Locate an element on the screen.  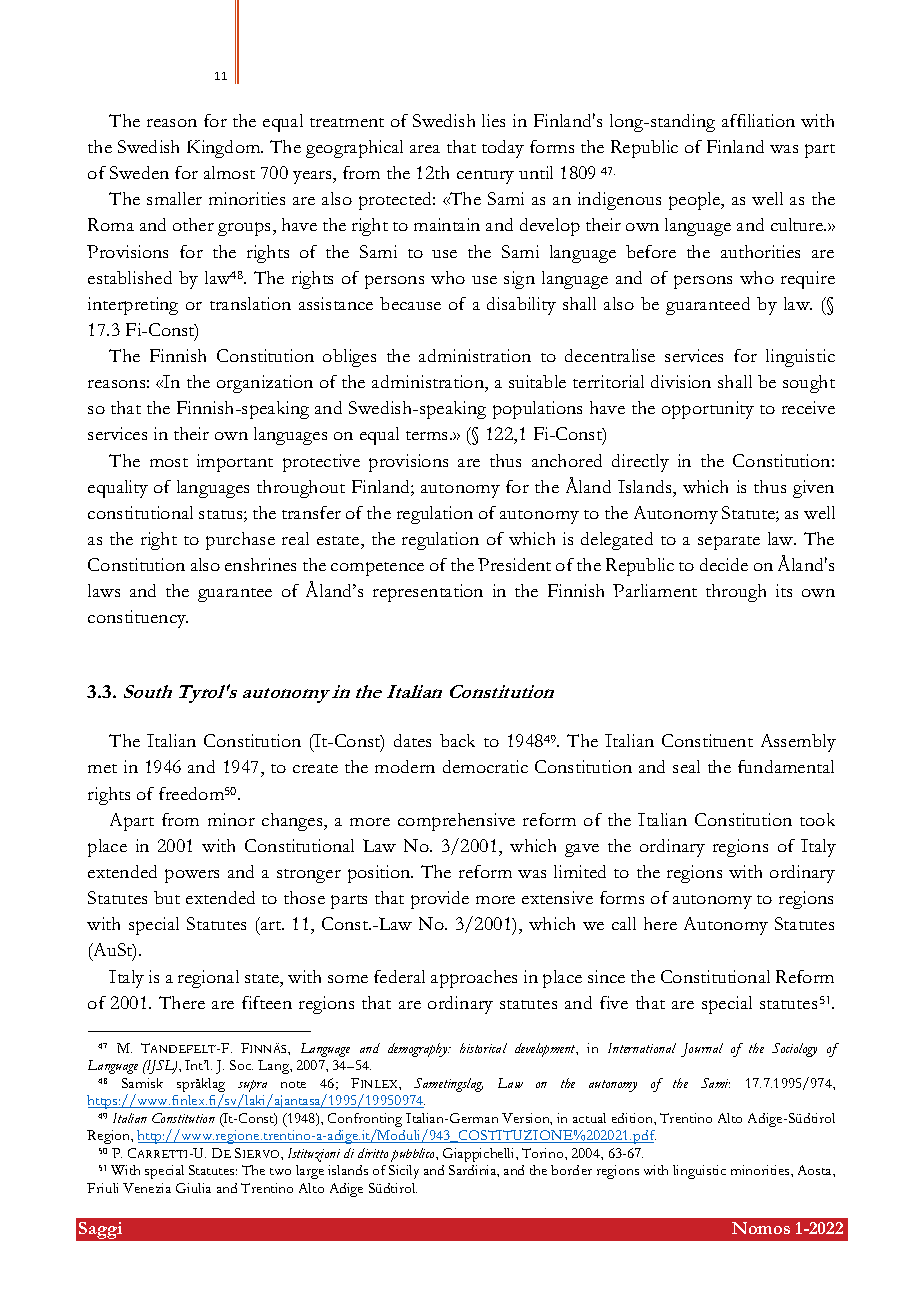
Giulia is located at coordinates (193, 1188).
